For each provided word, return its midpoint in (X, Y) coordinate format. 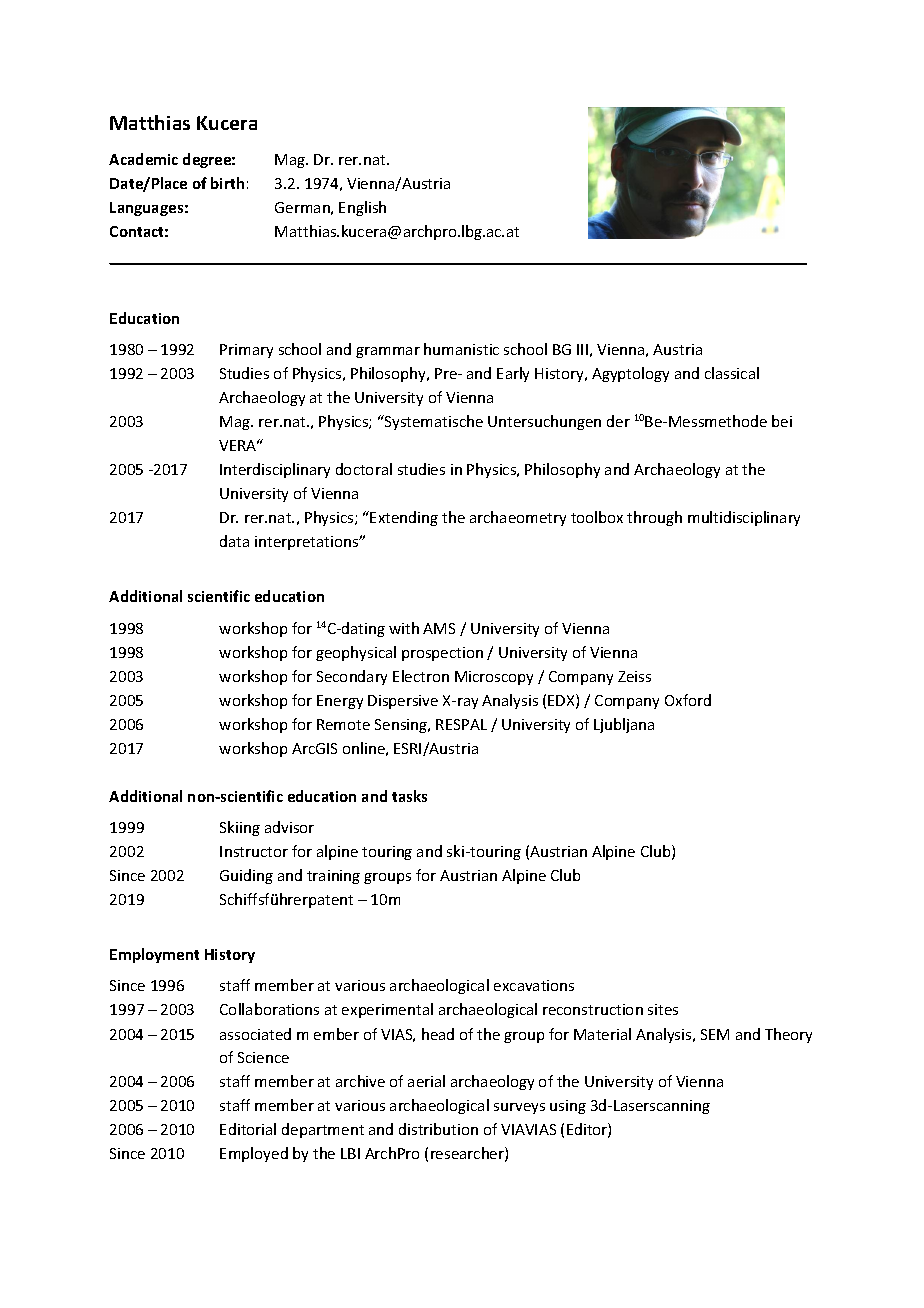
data (234, 541)
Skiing (240, 828)
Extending (404, 518)
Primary (246, 351)
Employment (154, 955)
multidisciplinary (744, 518)
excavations (534, 985)
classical (732, 373)
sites (663, 1009)
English (362, 208)
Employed (254, 1154)
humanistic (461, 349)
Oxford (688, 700)
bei (782, 421)
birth (227, 183)
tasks (409, 796)
